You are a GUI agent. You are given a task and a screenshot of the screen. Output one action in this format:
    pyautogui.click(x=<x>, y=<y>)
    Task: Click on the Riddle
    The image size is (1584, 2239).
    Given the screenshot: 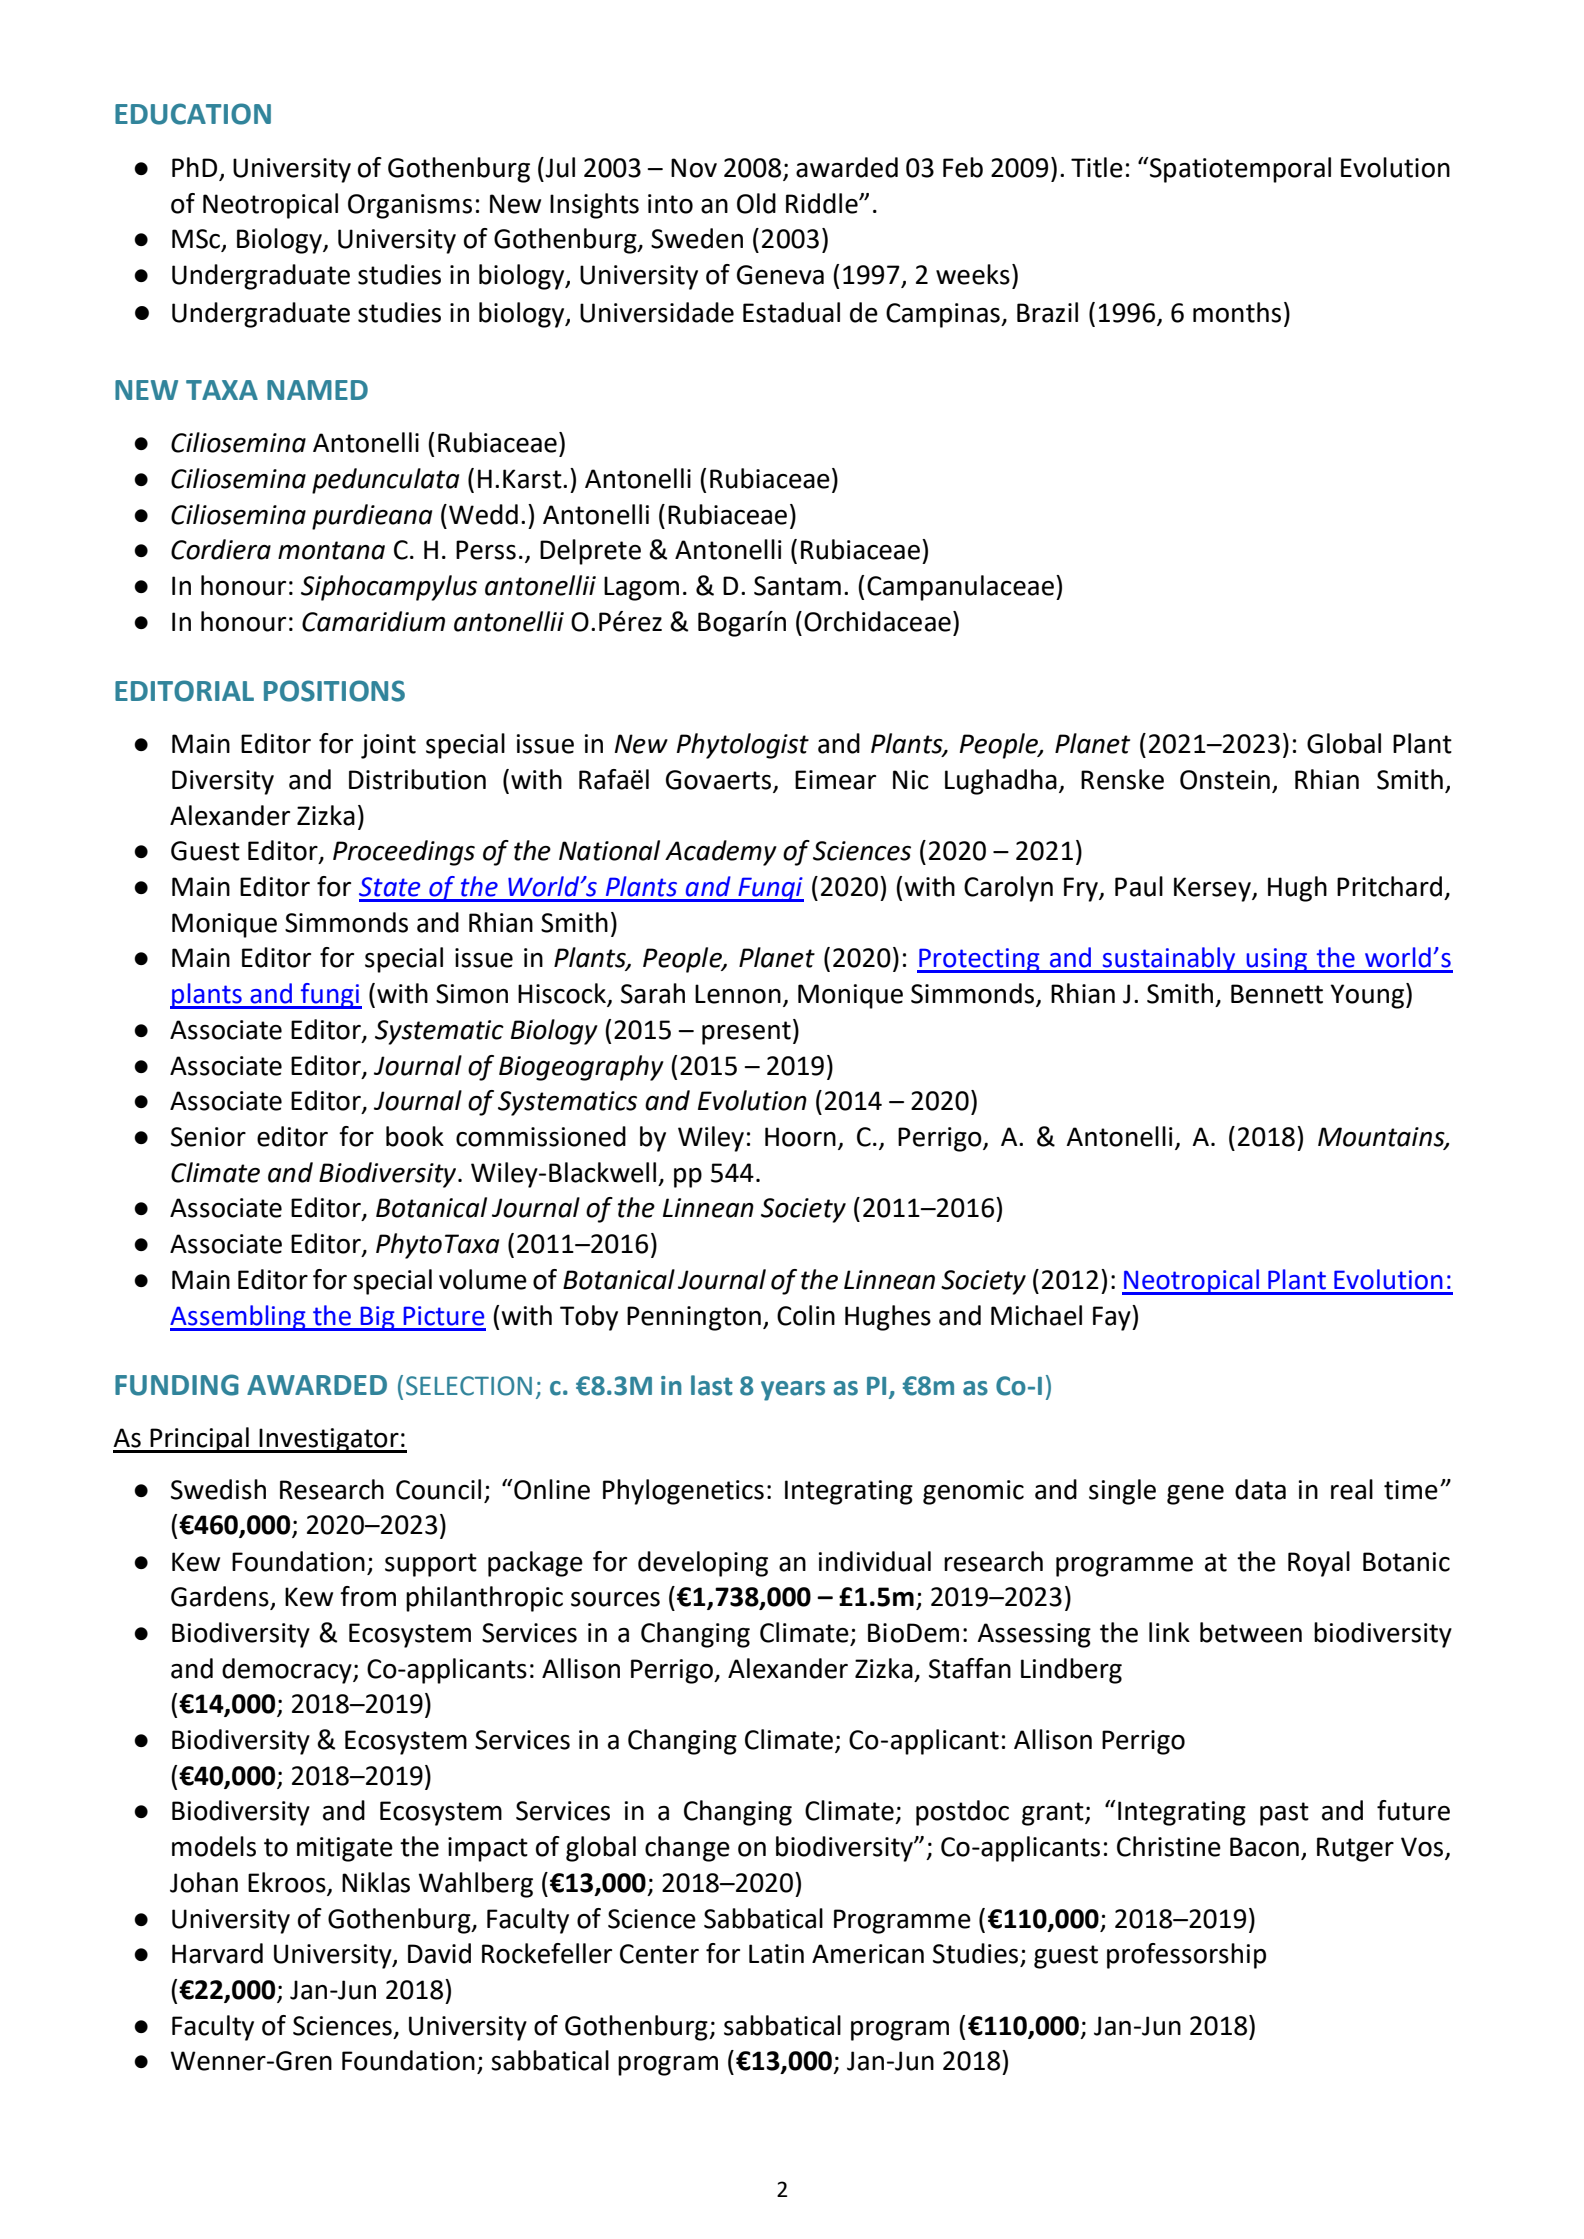 What is the action you would take?
    pyautogui.click(x=823, y=203)
